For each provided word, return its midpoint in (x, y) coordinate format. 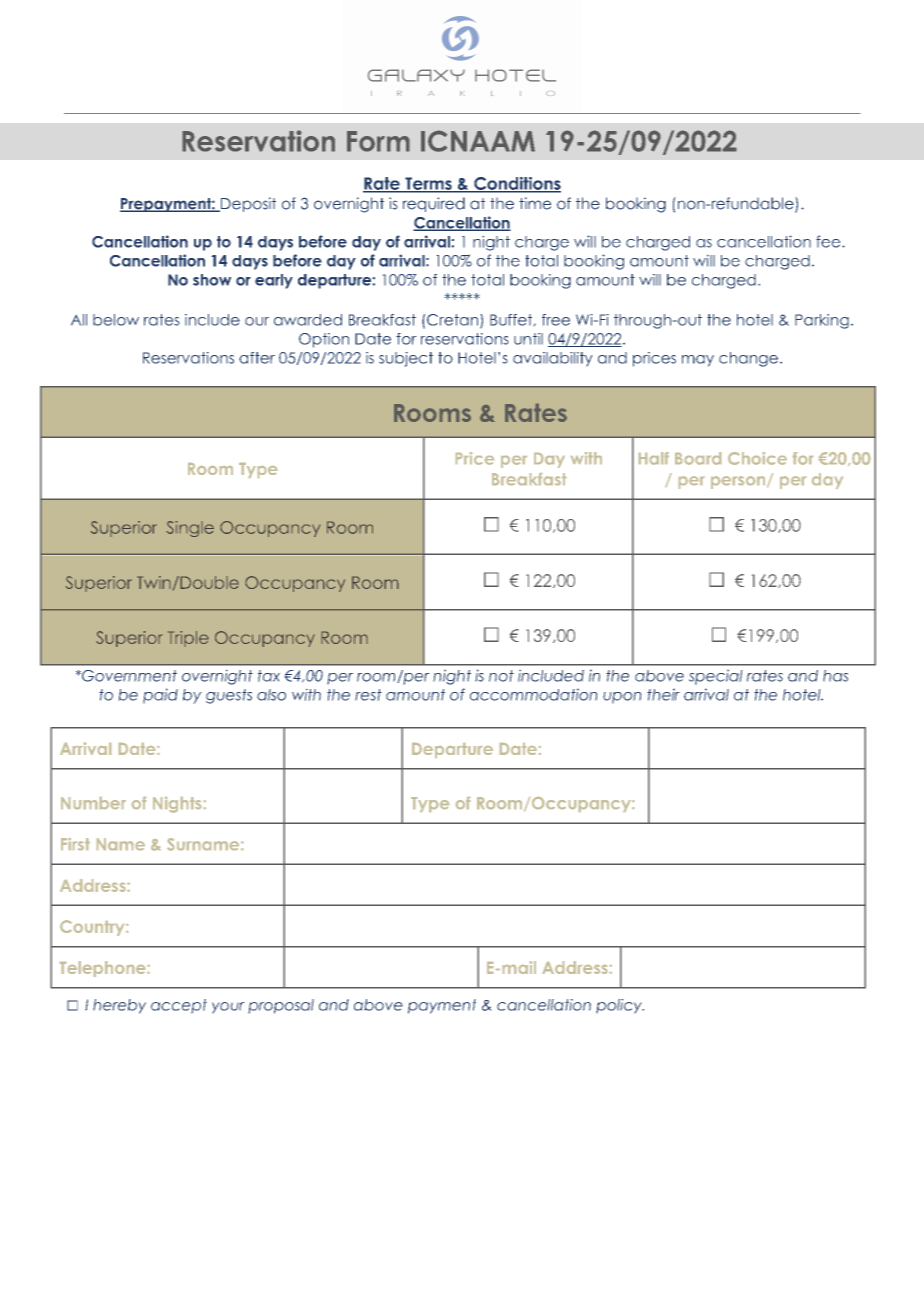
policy (620, 1006)
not (501, 676)
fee (829, 241)
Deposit (247, 204)
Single (190, 529)
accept (179, 1006)
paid (160, 696)
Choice (757, 458)
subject (406, 359)
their (663, 694)
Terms (428, 184)
